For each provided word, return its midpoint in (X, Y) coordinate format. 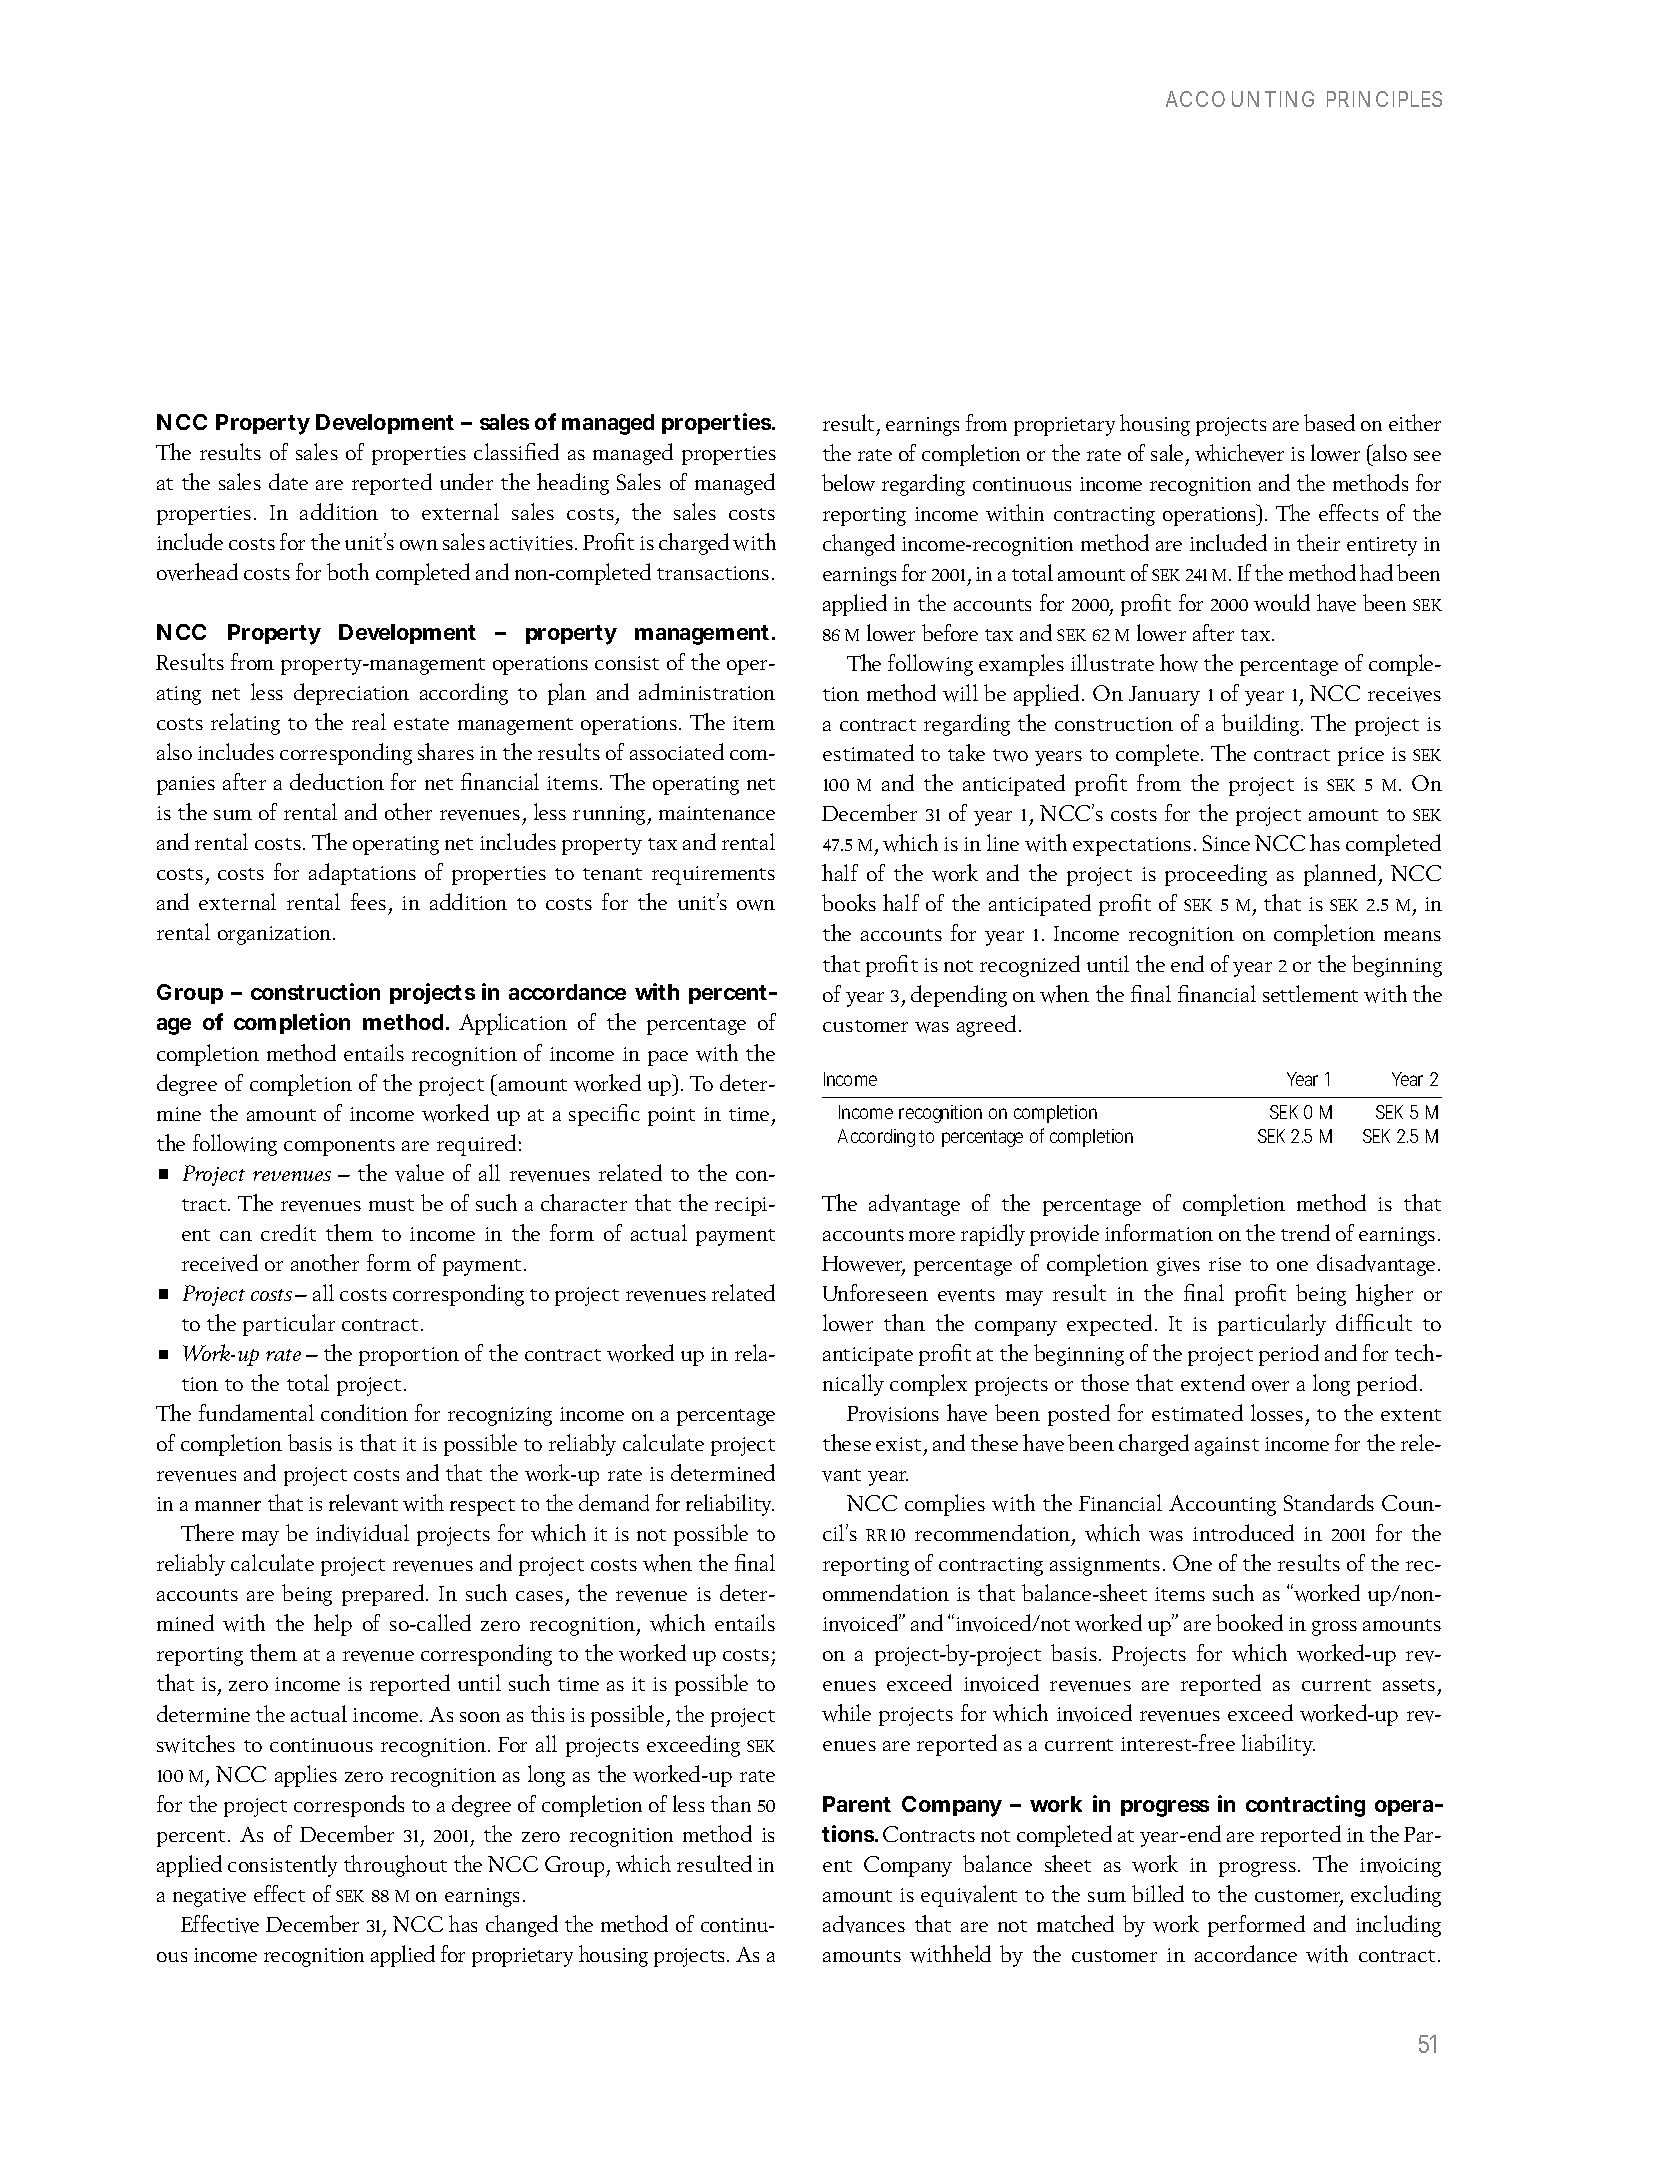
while (846, 1713)
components (339, 1147)
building (1262, 725)
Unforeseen (875, 1292)
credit (288, 1232)
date (288, 481)
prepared (384, 1595)
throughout (395, 1866)
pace (668, 1058)
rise (1225, 1264)
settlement (1310, 993)
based (1329, 422)
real (369, 721)
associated (677, 751)
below (848, 482)
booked (1249, 1622)
